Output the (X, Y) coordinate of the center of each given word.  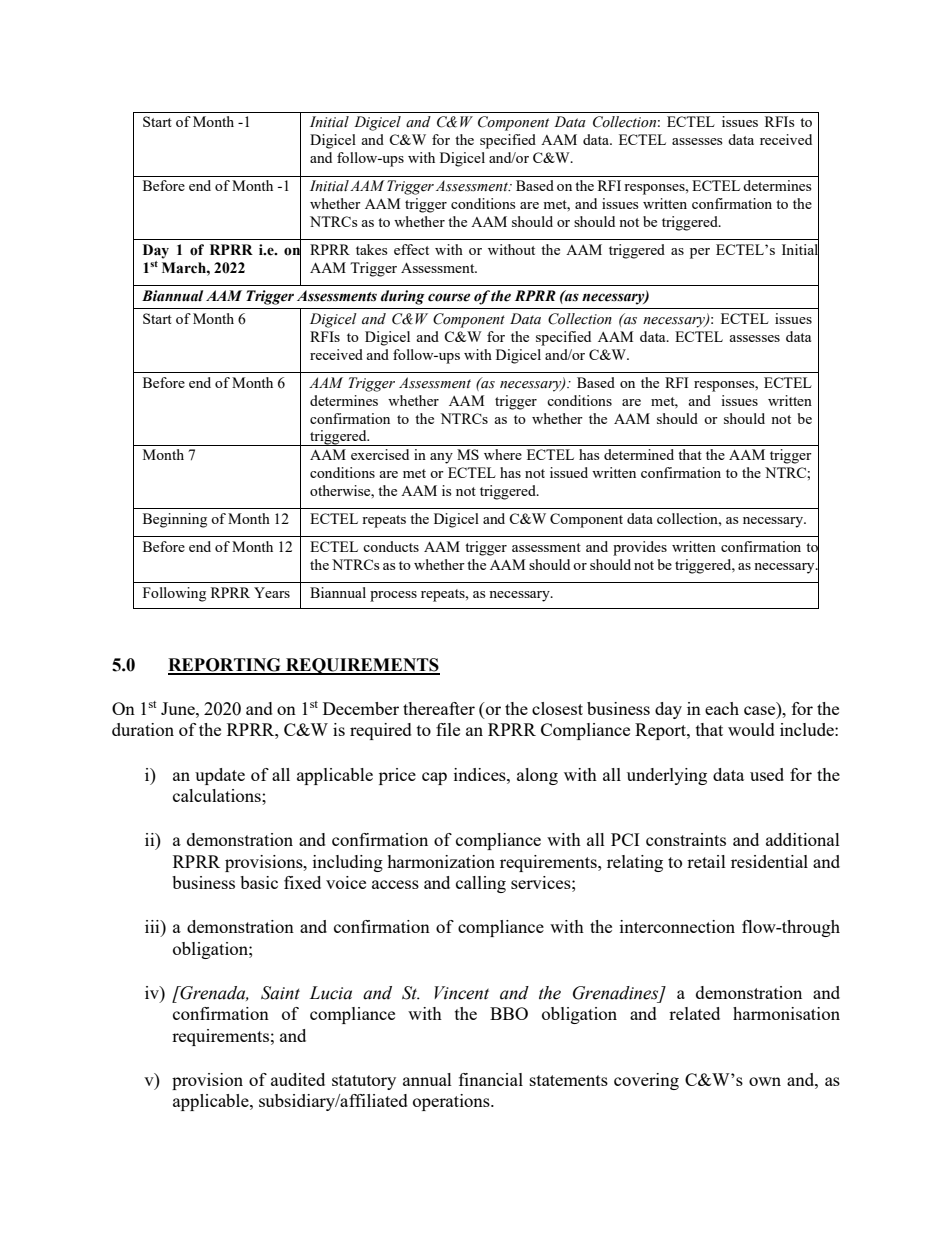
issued (569, 472)
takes (371, 249)
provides (640, 548)
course (449, 297)
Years (272, 592)
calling (481, 884)
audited (298, 1079)
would (751, 729)
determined (639, 454)
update (220, 776)
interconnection (677, 926)
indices (481, 774)
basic (259, 882)
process (393, 596)
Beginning (175, 520)
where (503, 454)
